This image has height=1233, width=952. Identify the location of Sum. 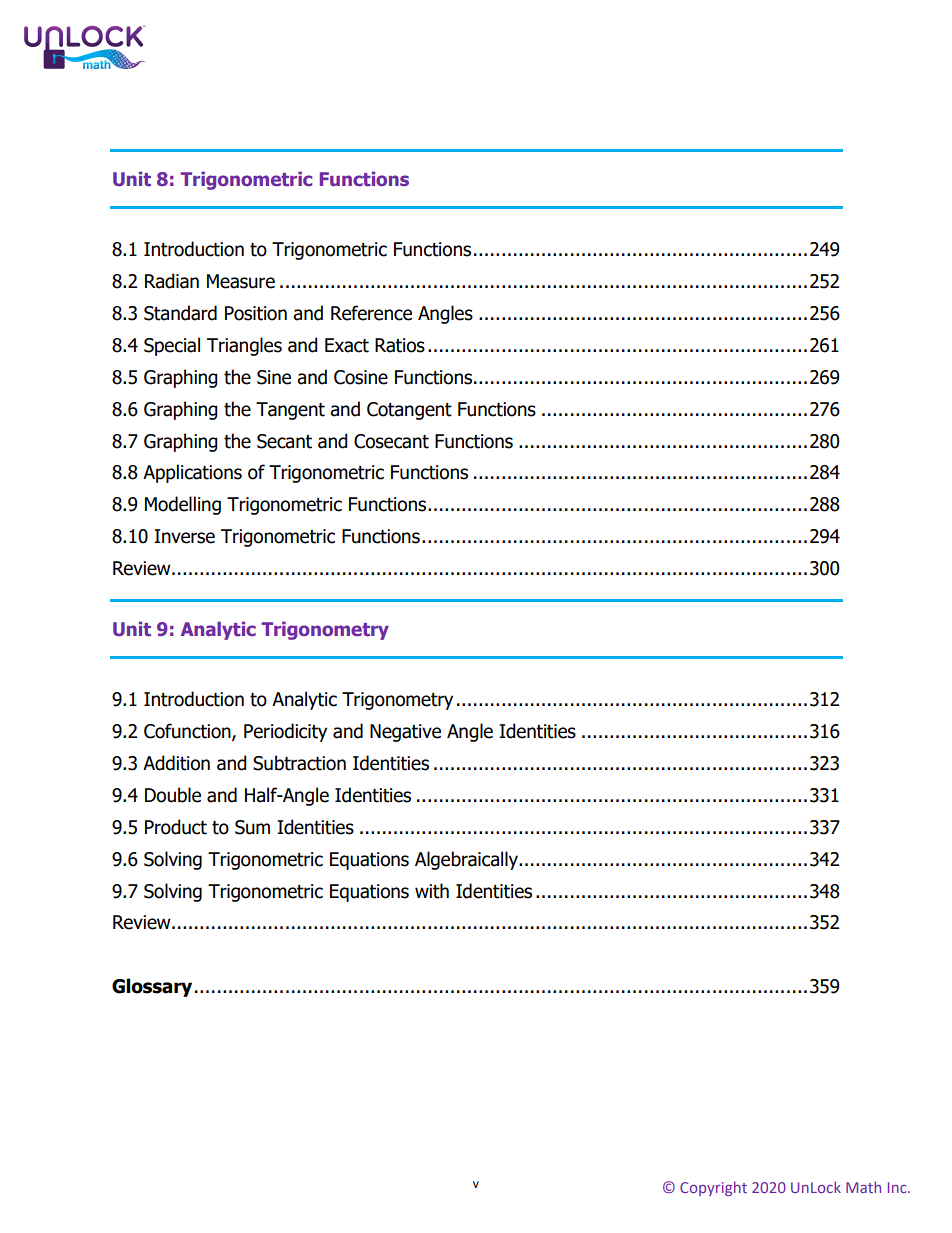
(252, 827).
